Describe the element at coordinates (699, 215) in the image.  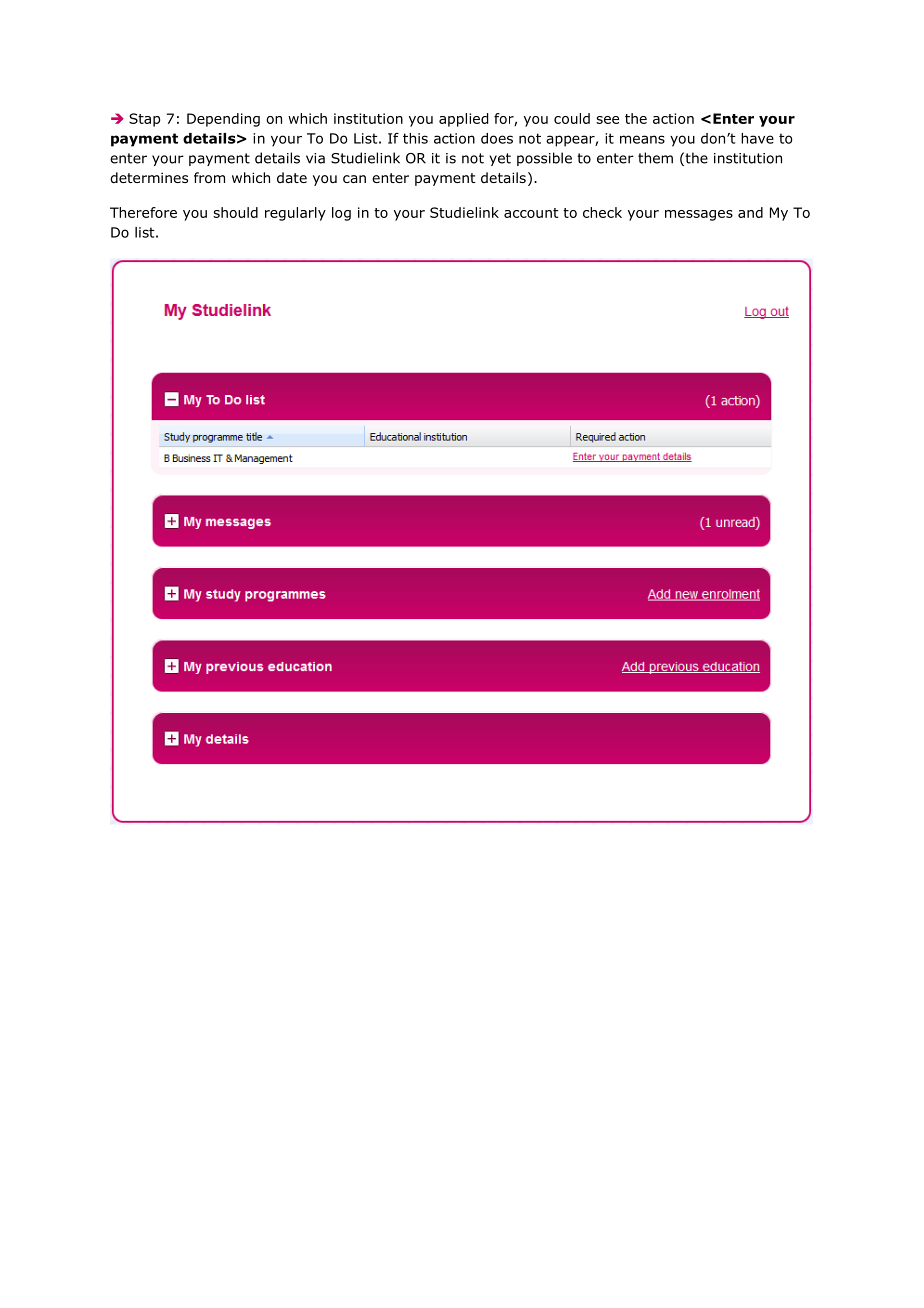
I see `messages` at that location.
